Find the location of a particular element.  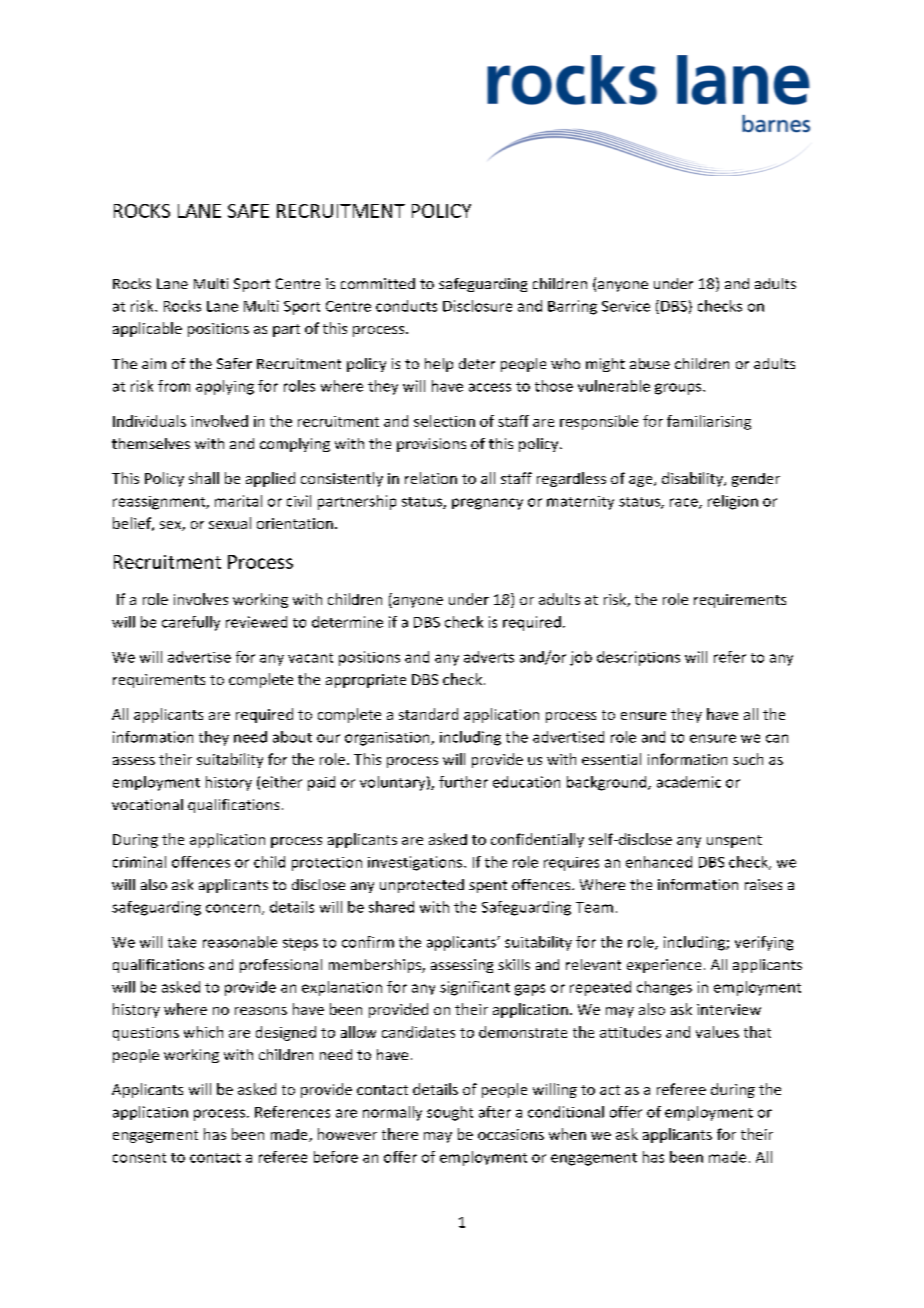

pregnancy is located at coordinates (487, 504).
